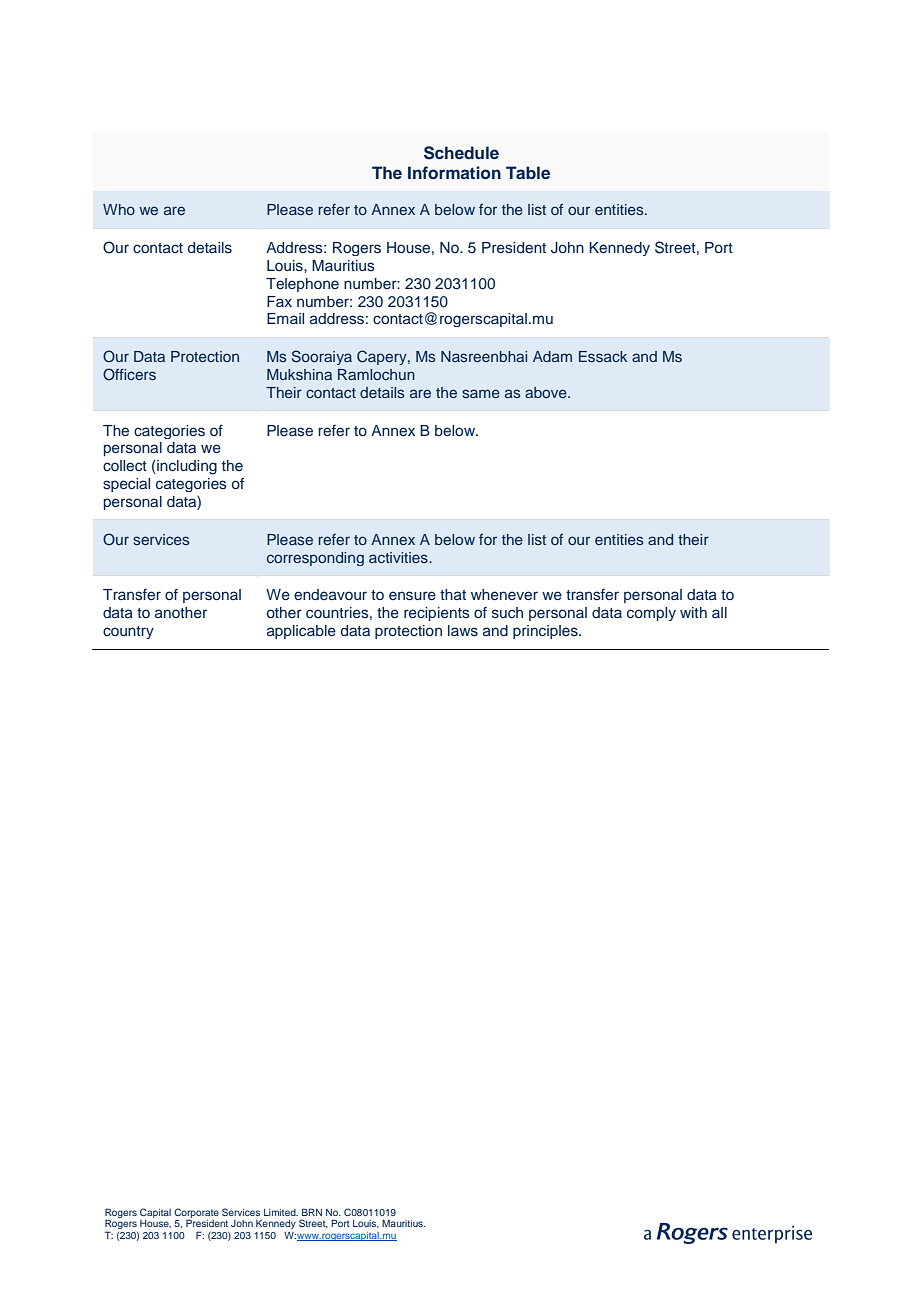 This page has height=1308, width=924. Describe the element at coordinates (312, 1212) in the page. I see `BRN` at that location.
